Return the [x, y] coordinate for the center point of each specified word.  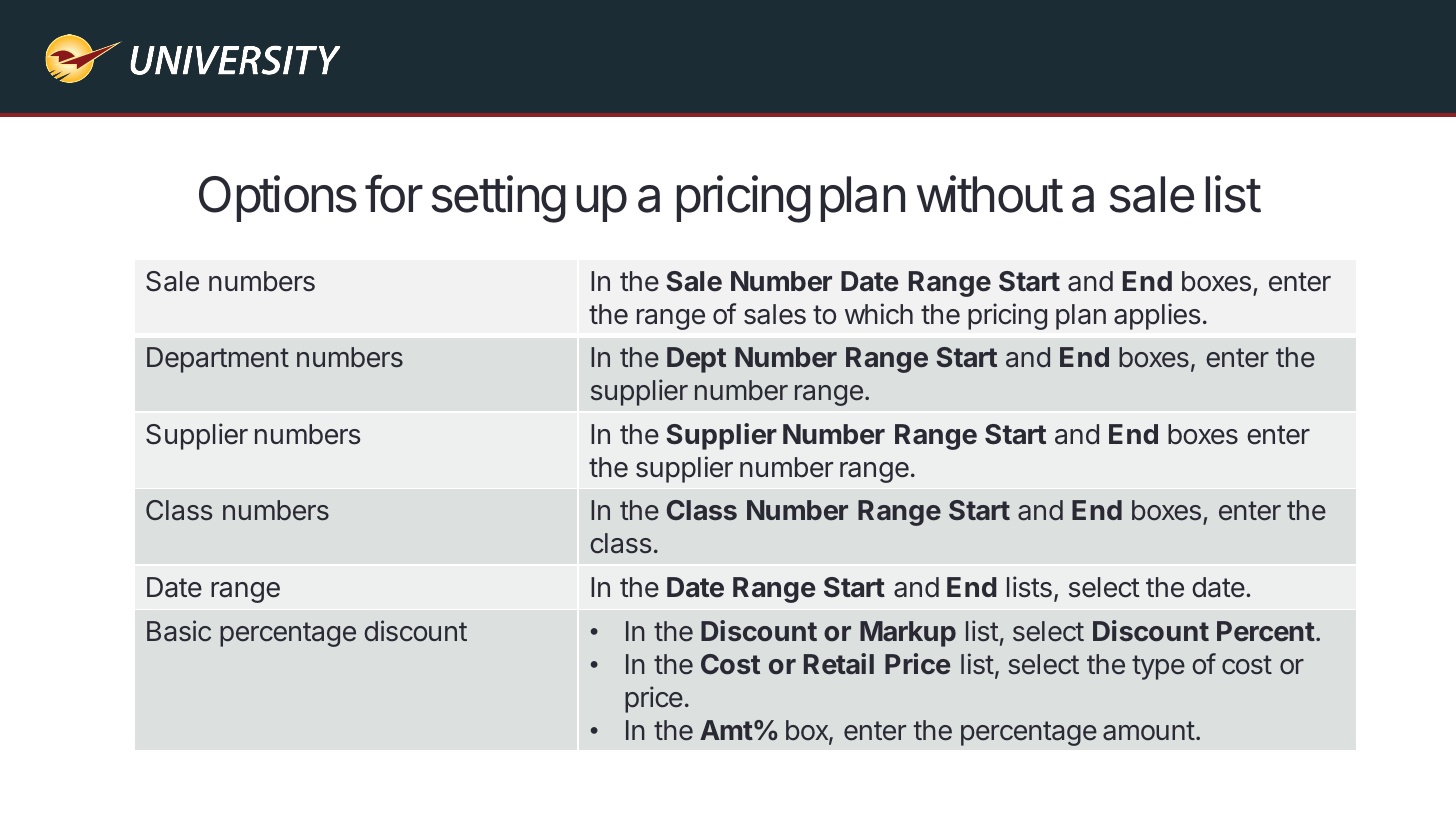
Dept [696, 360]
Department [218, 360]
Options [278, 198]
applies [1157, 316]
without [990, 194]
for [394, 194]
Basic [179, 631]
